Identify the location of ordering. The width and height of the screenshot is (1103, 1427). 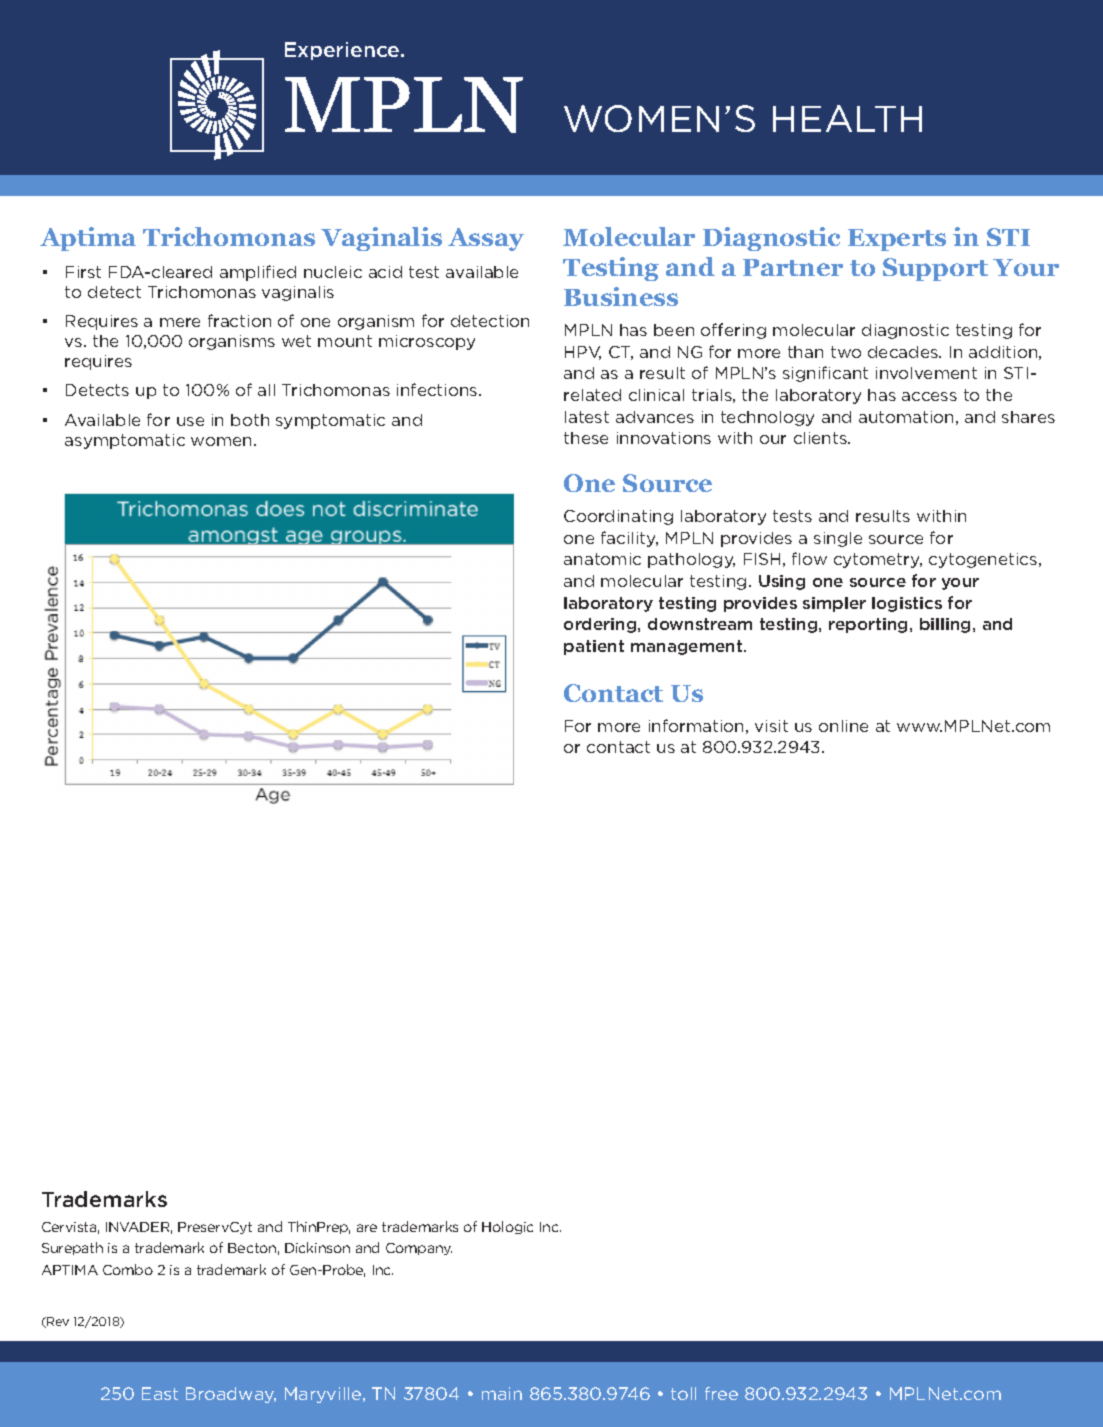
(601, 625).
